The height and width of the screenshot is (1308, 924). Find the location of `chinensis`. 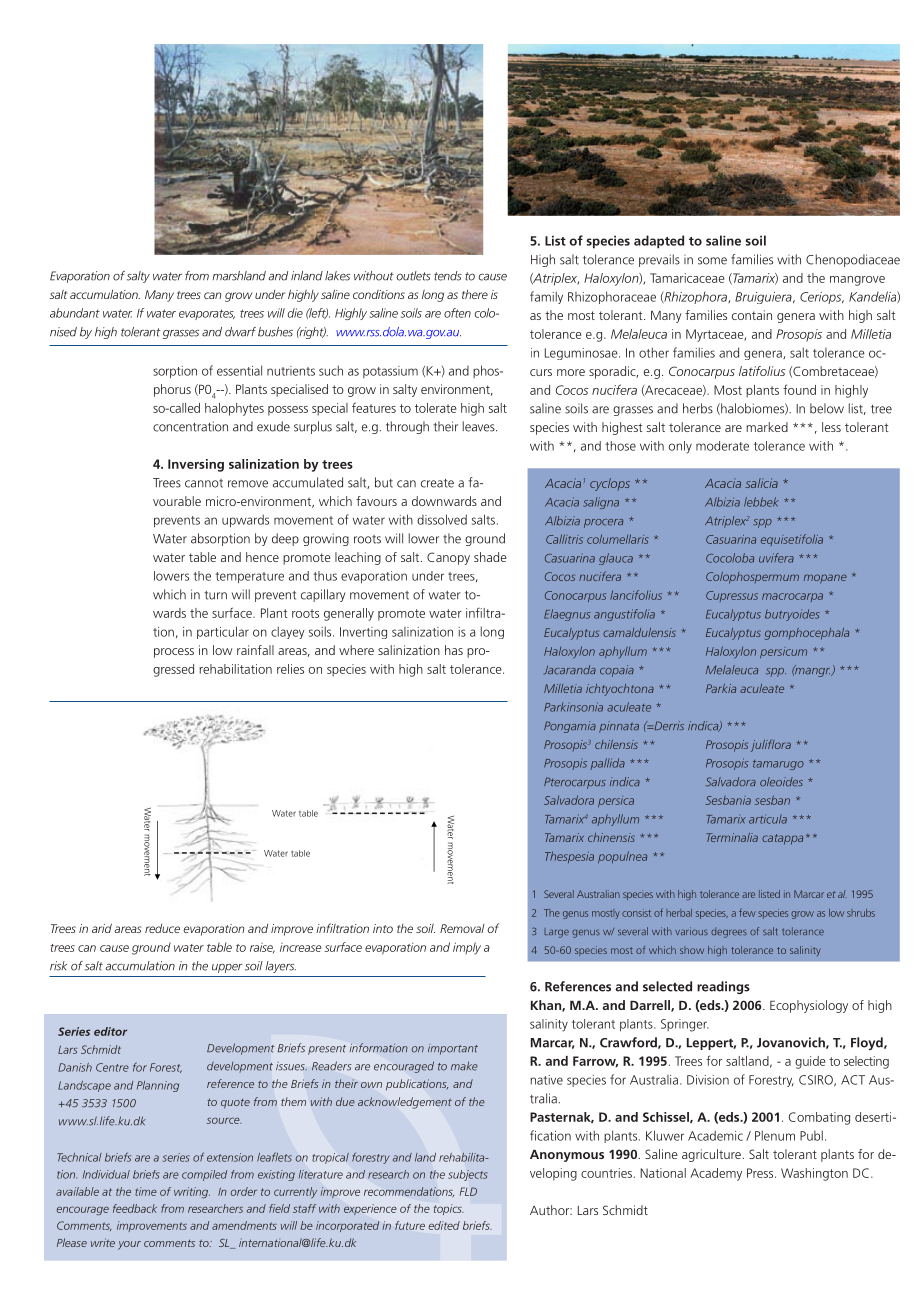

chinensis is located at coordinates (611, 837).
